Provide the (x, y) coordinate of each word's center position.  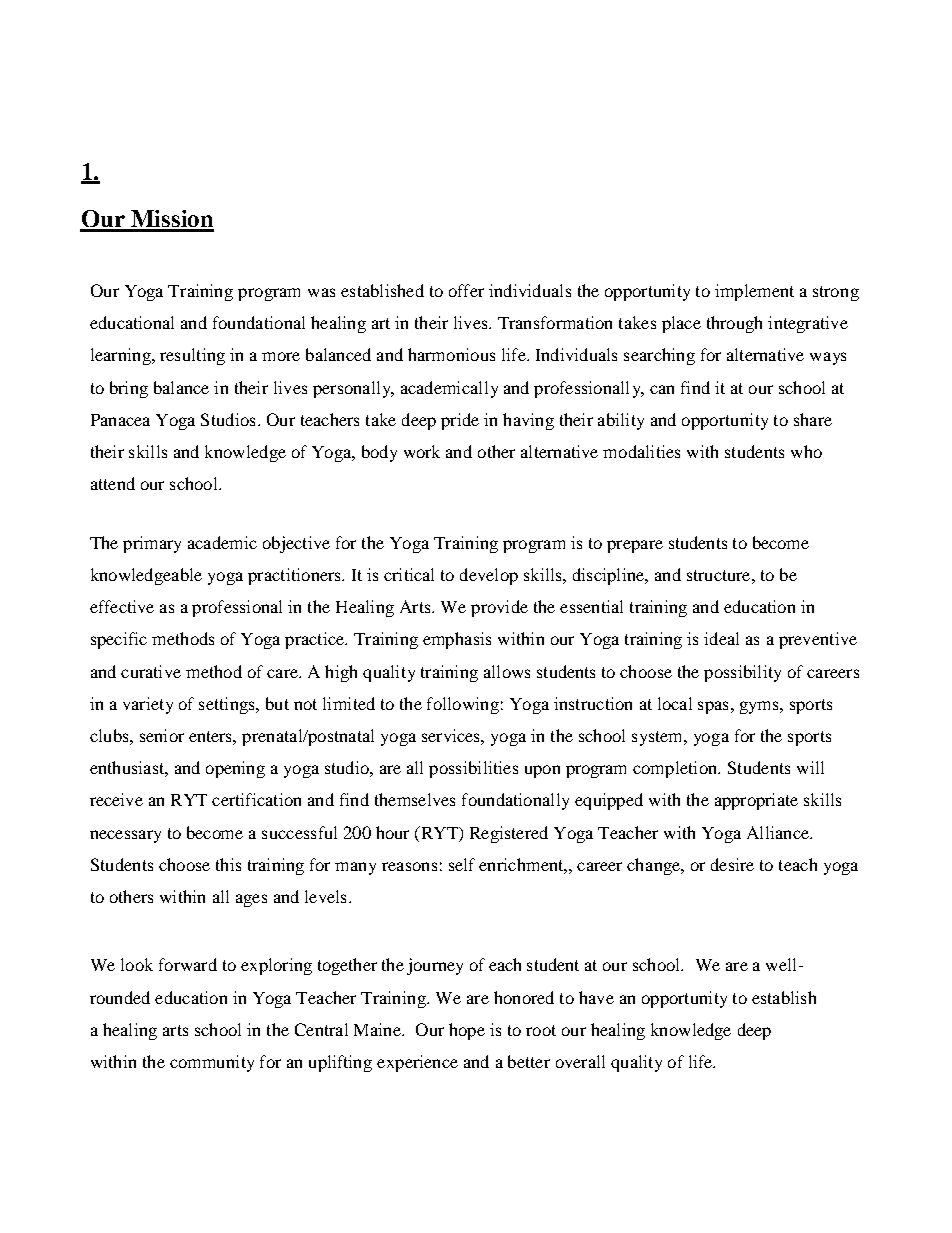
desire (732, 864)
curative (151, 671)
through (734, 324)
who (806, 451)
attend (113, 483)
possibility (742, 673)
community (212, 1063)
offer (466, 290)
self (462, 864)
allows (507, 671)
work (422, 451)
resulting (192, 356)
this (228, 864)
